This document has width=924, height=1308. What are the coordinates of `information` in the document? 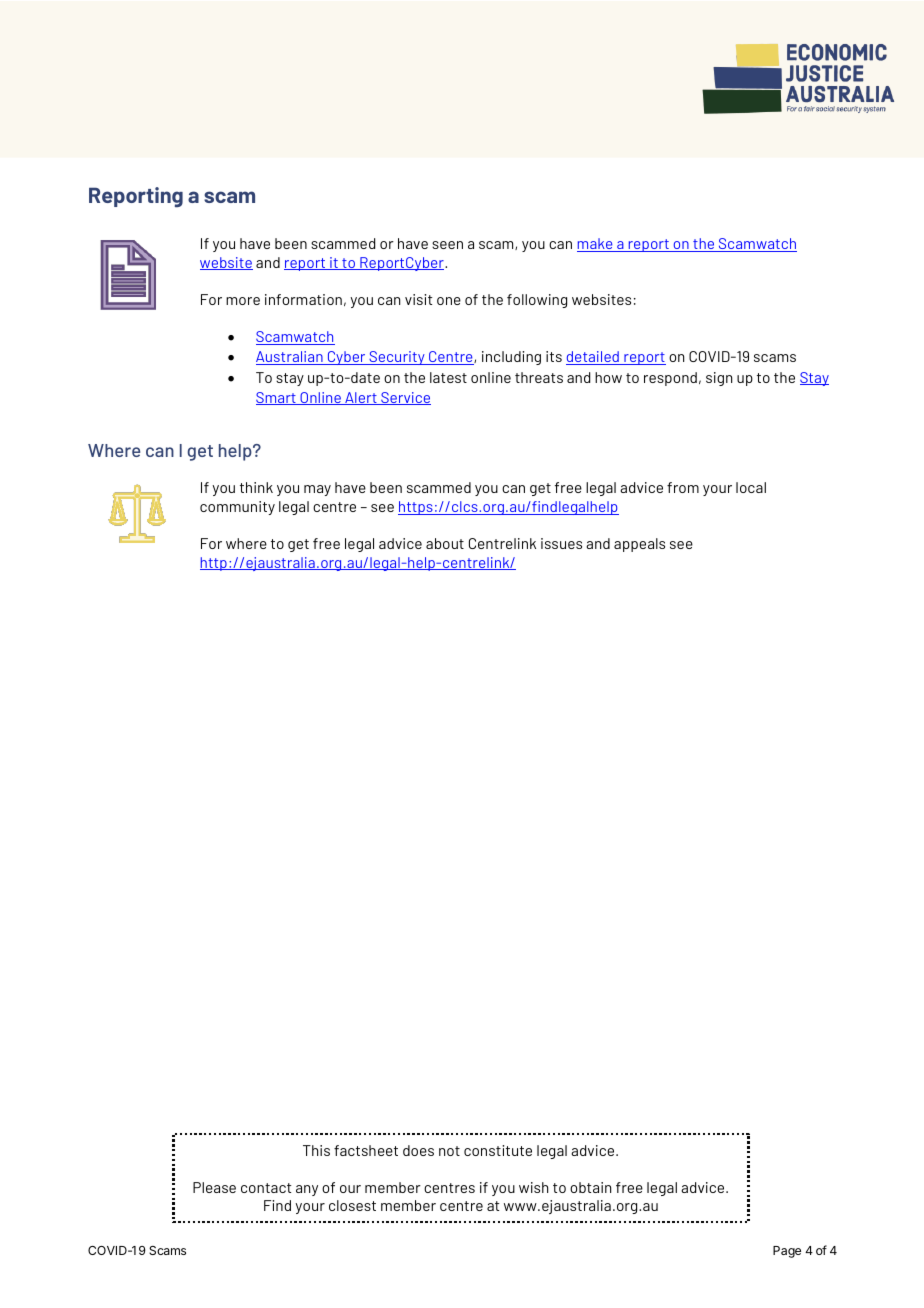 It's located at (303, 299).
